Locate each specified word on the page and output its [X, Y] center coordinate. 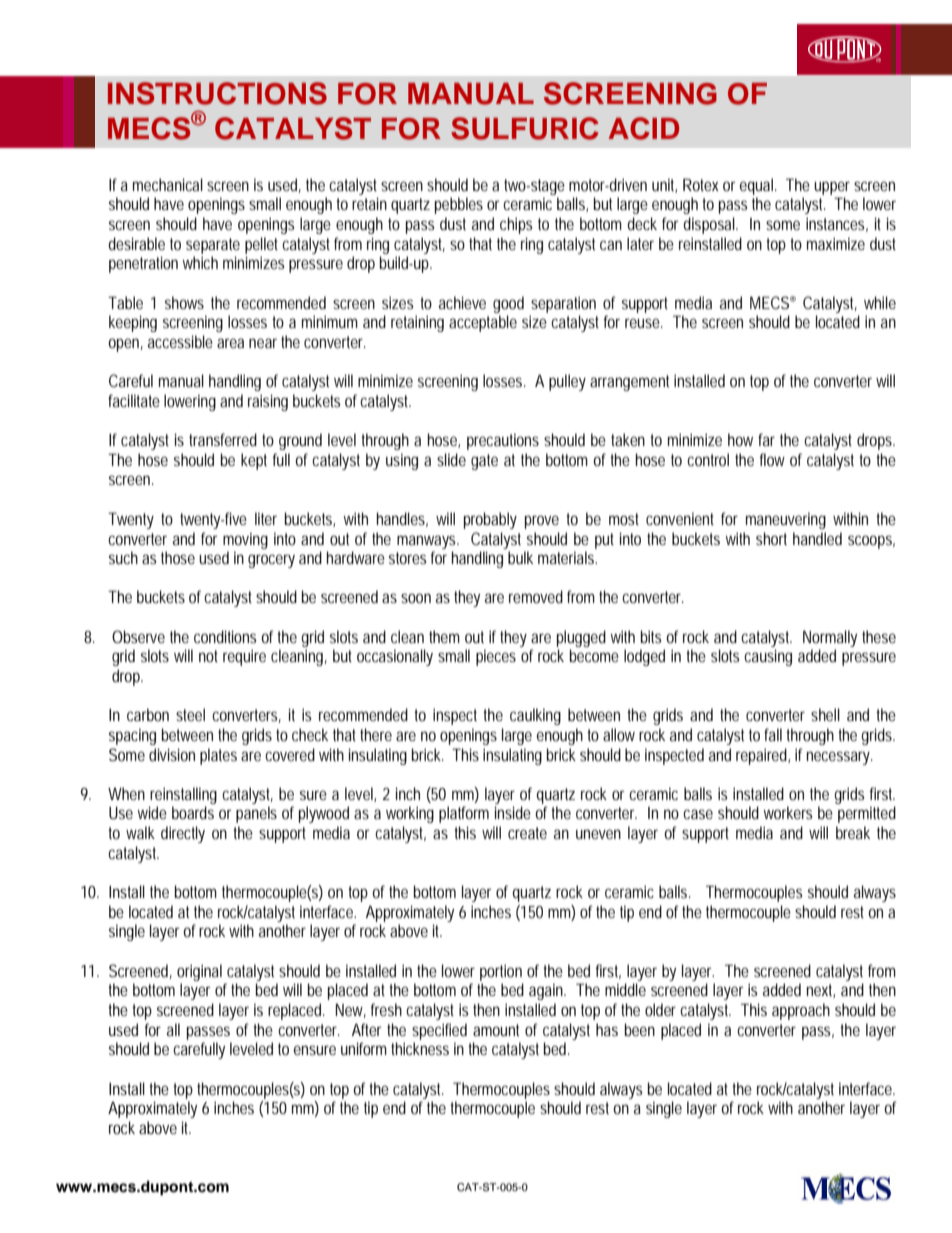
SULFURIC [525, 128]
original [199, 972]
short [771, 538]
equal [758, 186]
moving [245, 540]
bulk [520, 557]
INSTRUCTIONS [217, 93]
